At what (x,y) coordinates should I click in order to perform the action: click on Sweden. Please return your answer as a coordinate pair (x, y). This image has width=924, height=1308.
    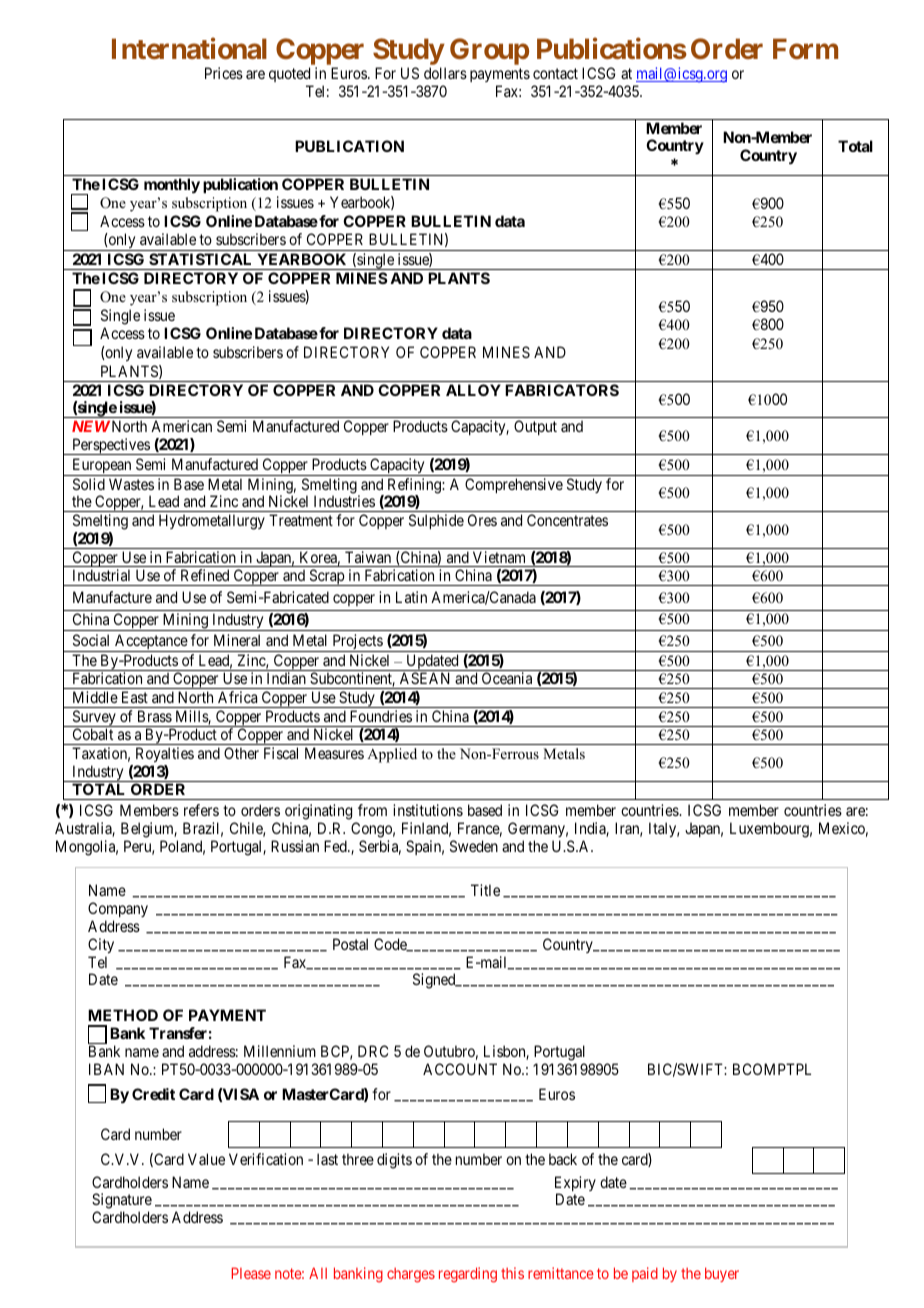
    Looking at the image, I should click on (474, 846).
